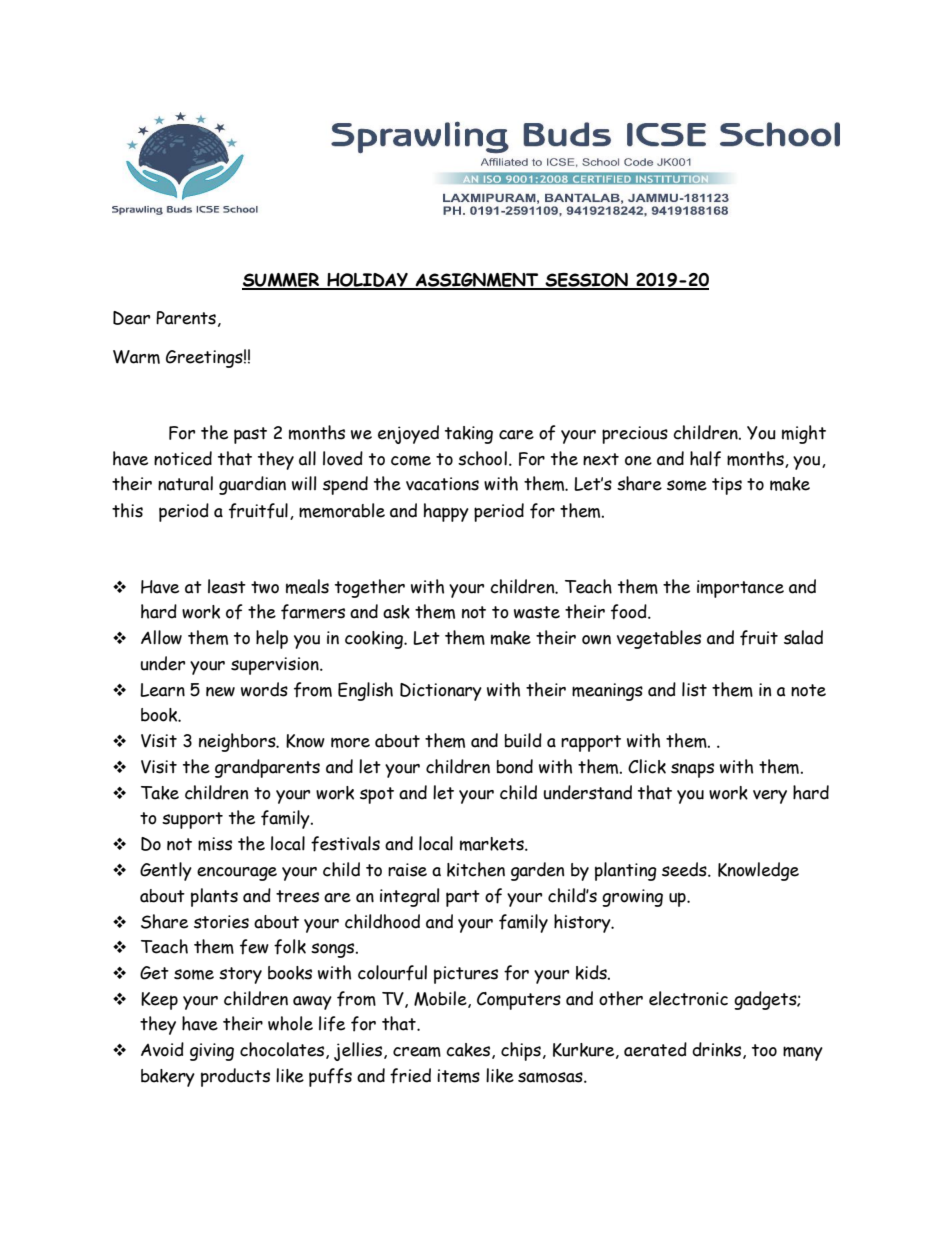 The width and height of the screenshot is (952, 1233). Describe the element at coordinates (477, 281) in the screenshot. I see `ASSIGNMENT` at that location.
